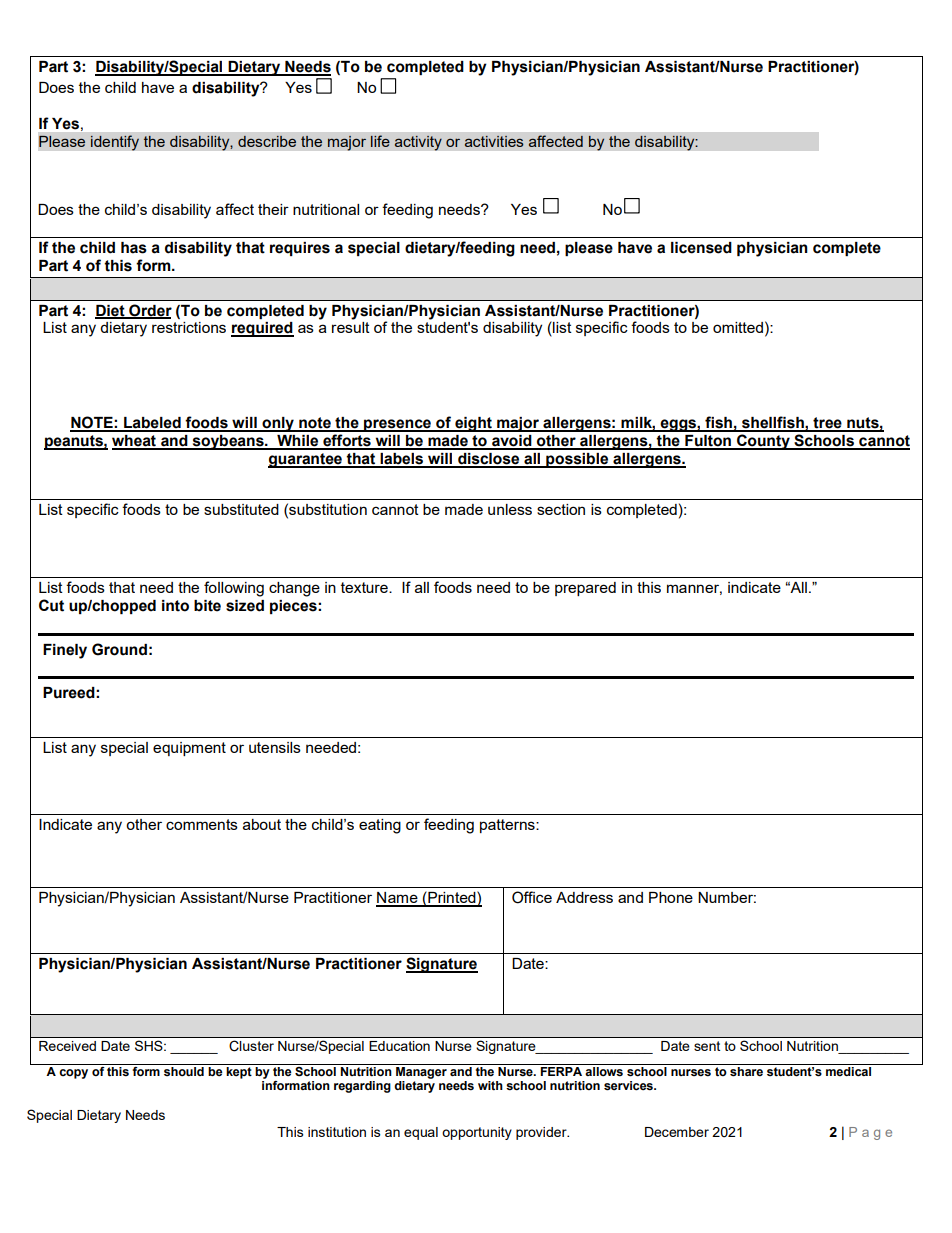 Image resolution: width=952 pixels, height=1233 pixels. I want to click on Name, so click(398, 899).
